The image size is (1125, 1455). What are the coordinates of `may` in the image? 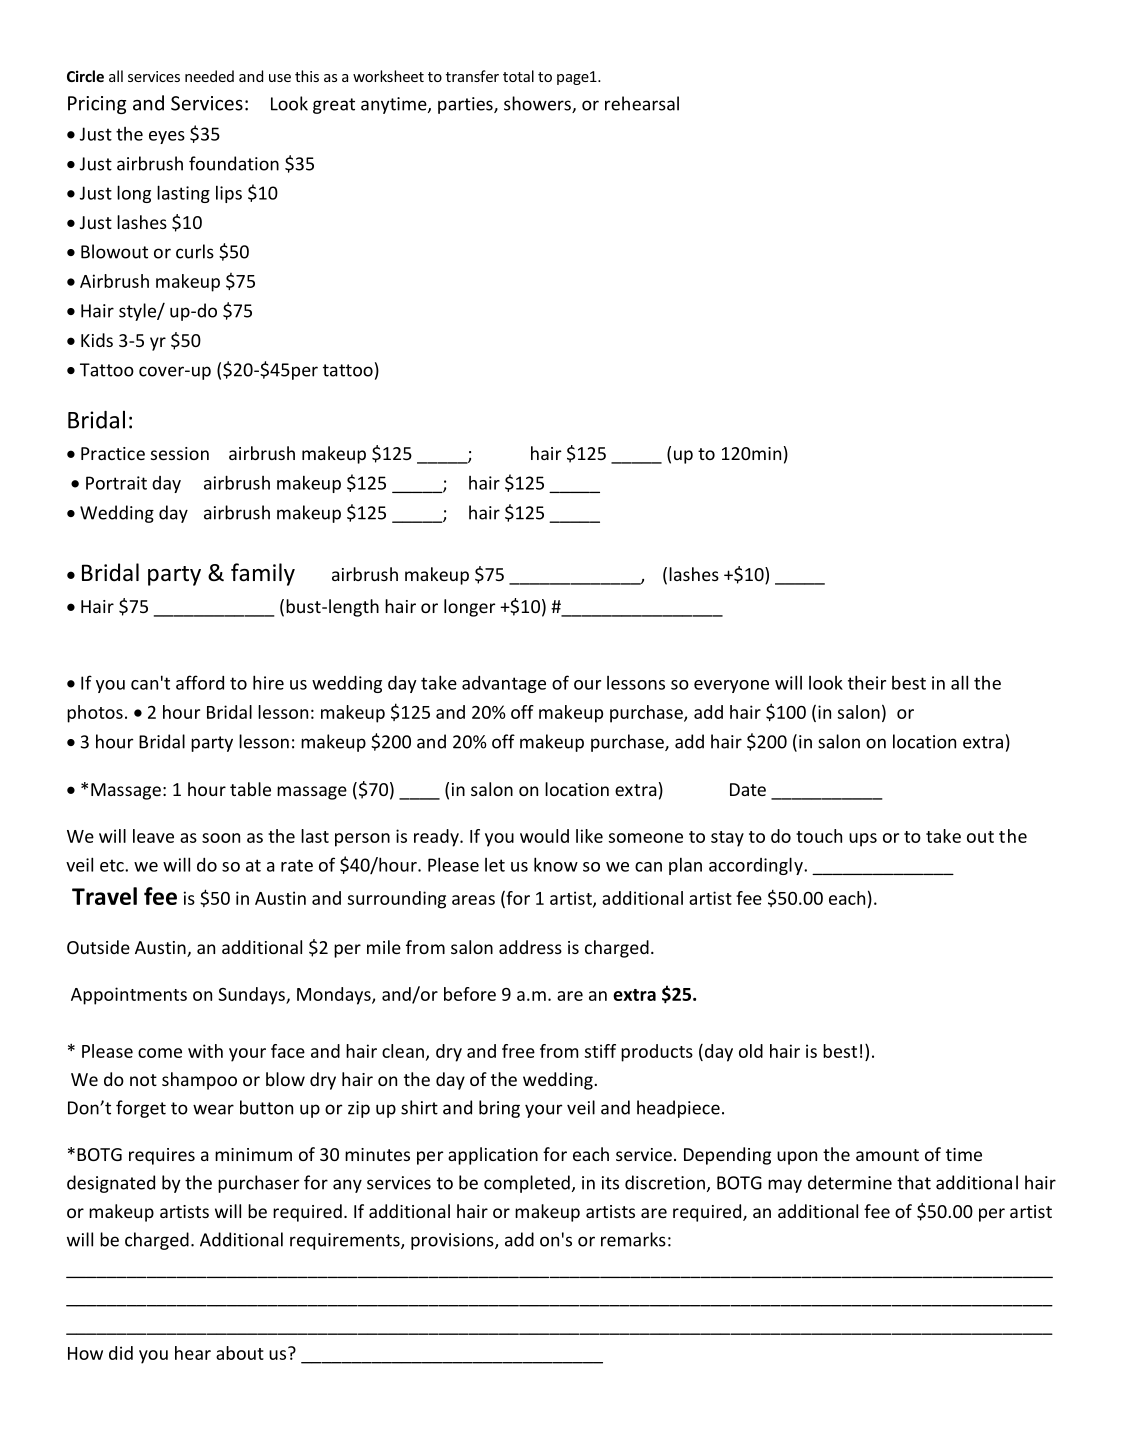 It's located at (785, 1186).
